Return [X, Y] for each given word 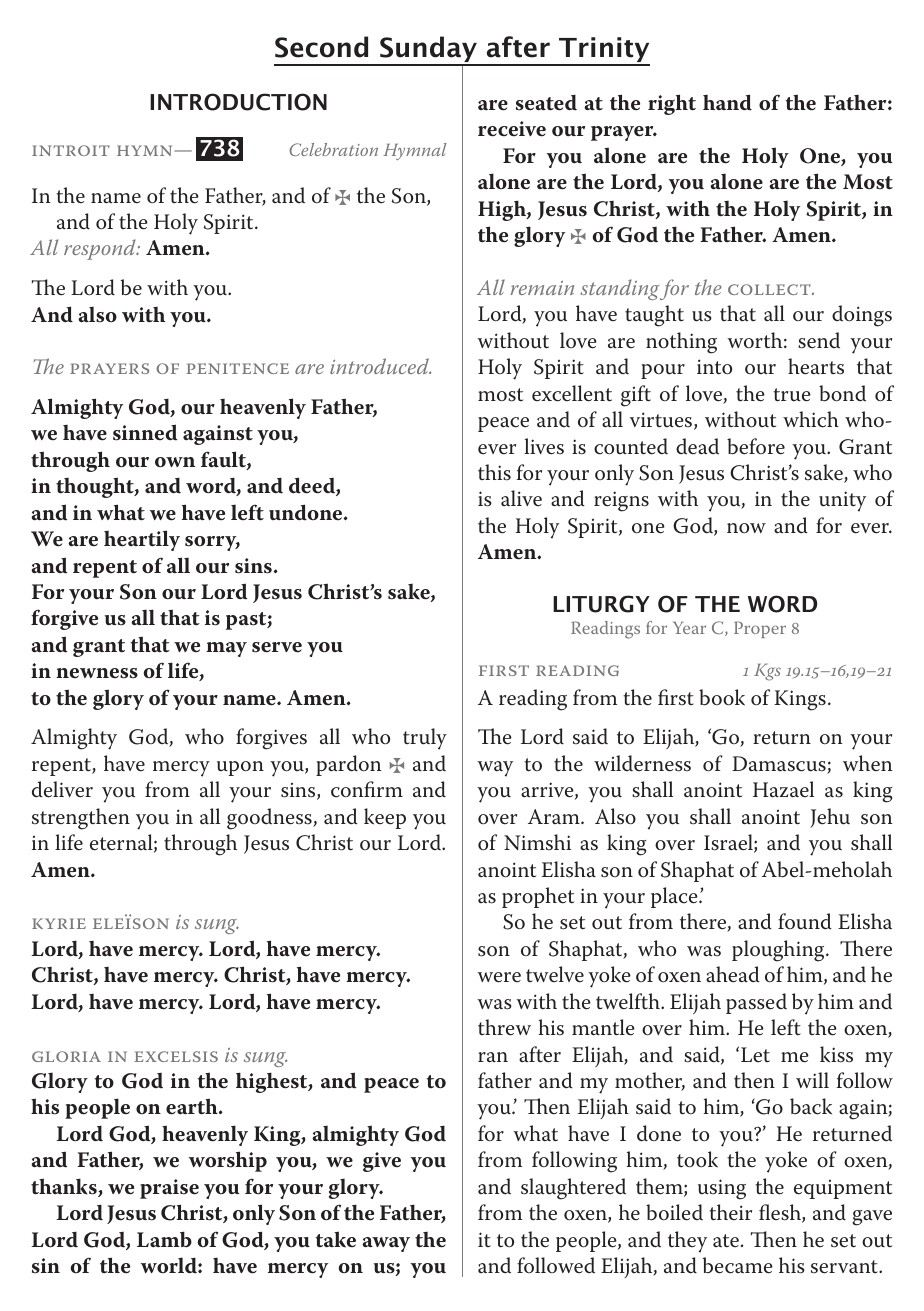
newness [97, 673]
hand [727, 102]
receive [512, 129]
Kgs [767, 672]
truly [425, 739]
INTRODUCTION [238, 102]
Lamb [164, 1239]
